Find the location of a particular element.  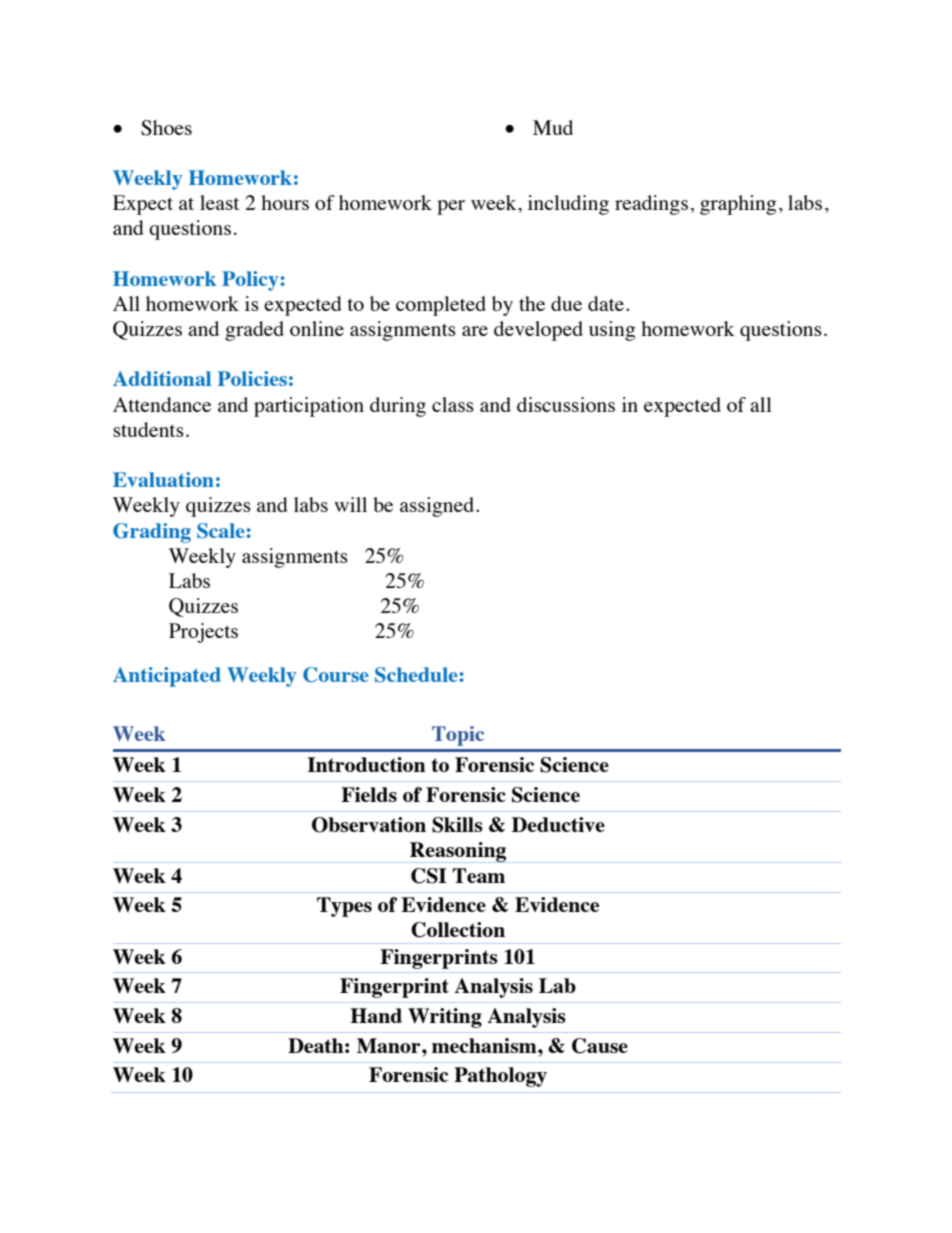

per is located at coordinates (451, 207).
